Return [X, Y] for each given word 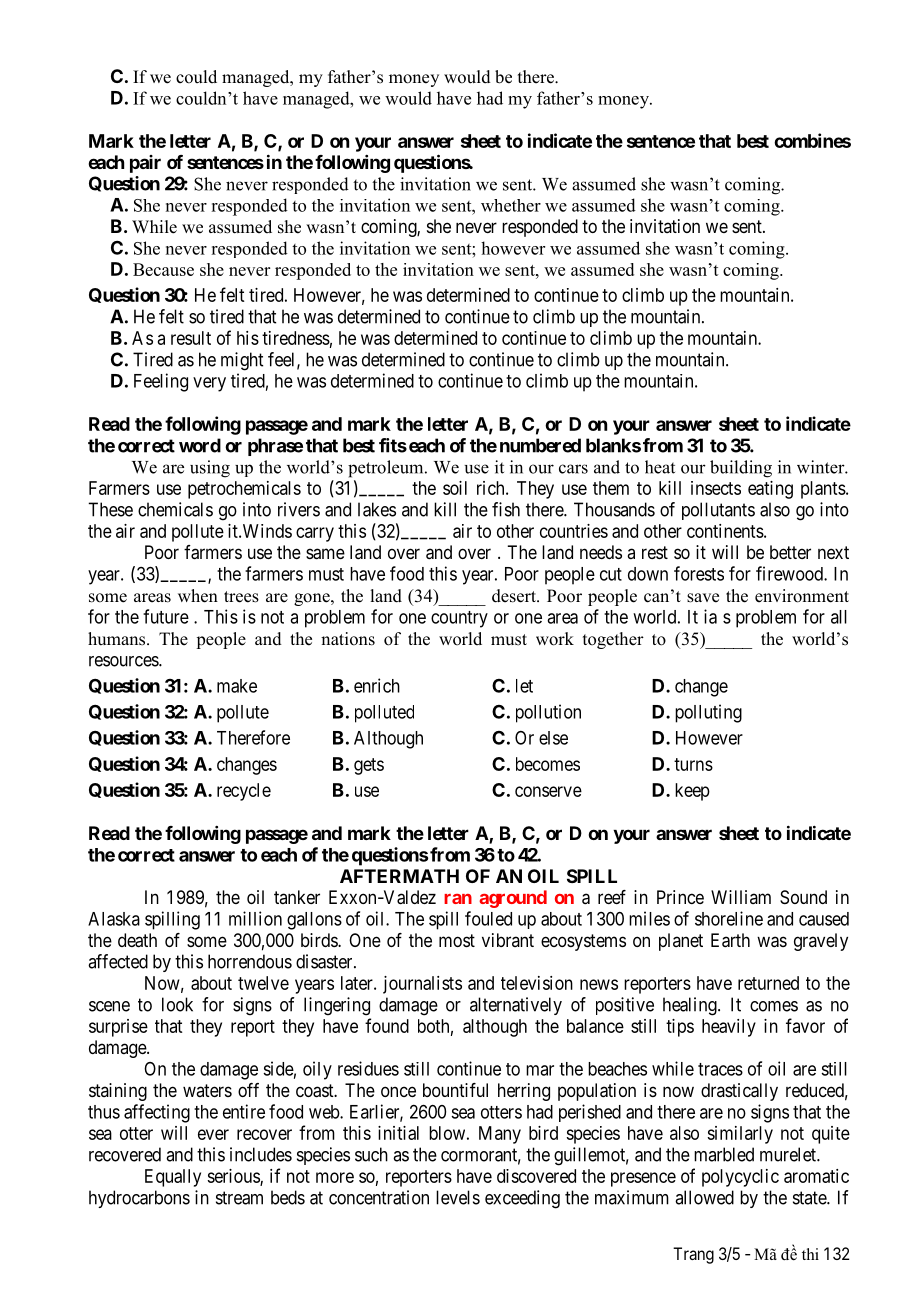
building [741, 469]
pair [145, 164]
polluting [708, 713]
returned [768, 983]
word [200, 445]
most [457, 940]
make [237, 686]
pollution [548, 713]
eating [770, 490]
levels [458, 1197]
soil [455, 488]
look [177, 1004]
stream [239, 1198]
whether [511, 205]
